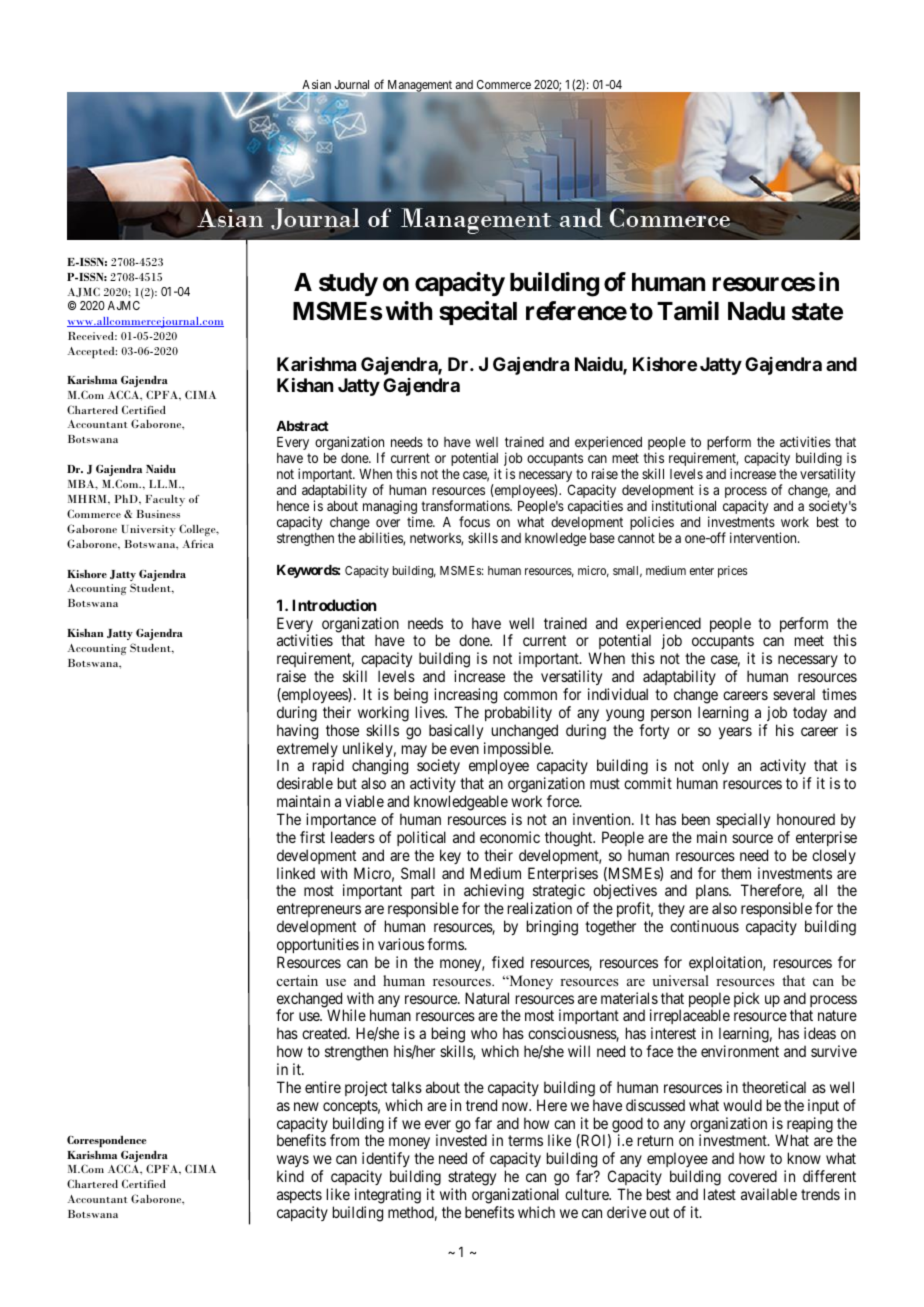  I want to click on Africa, so click(198, 544).
